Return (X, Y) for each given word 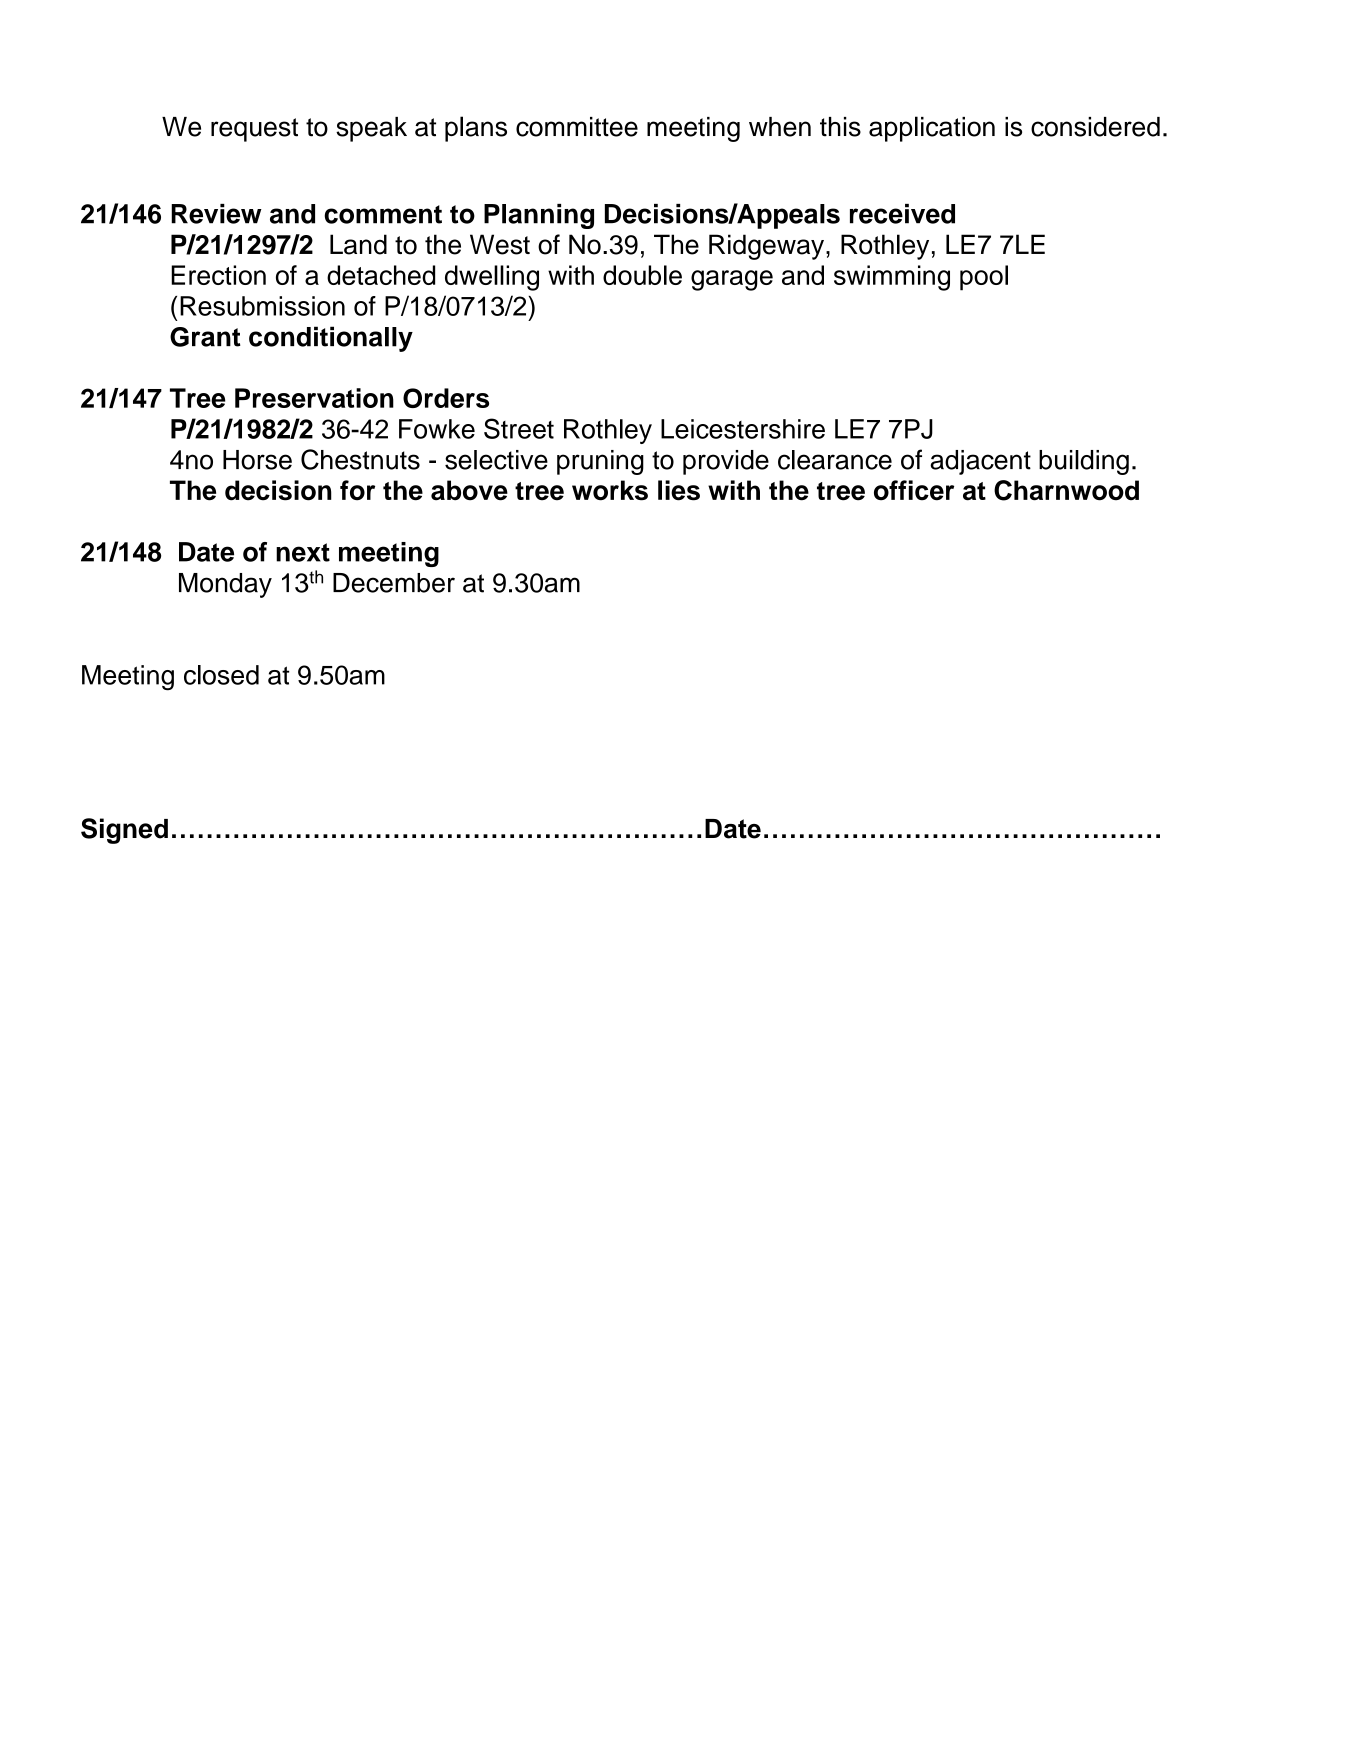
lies (679, 490)
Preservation (314, 398)
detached (381, 275)
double (642, 275)
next (303, 552)
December (394, 583)
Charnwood (1066, 490)
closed (221, 675)
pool (984, 278)
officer (914, 490)
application (932, 129)
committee (577, 127)
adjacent (980, 462)
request (254, 130)
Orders (446, 398)
